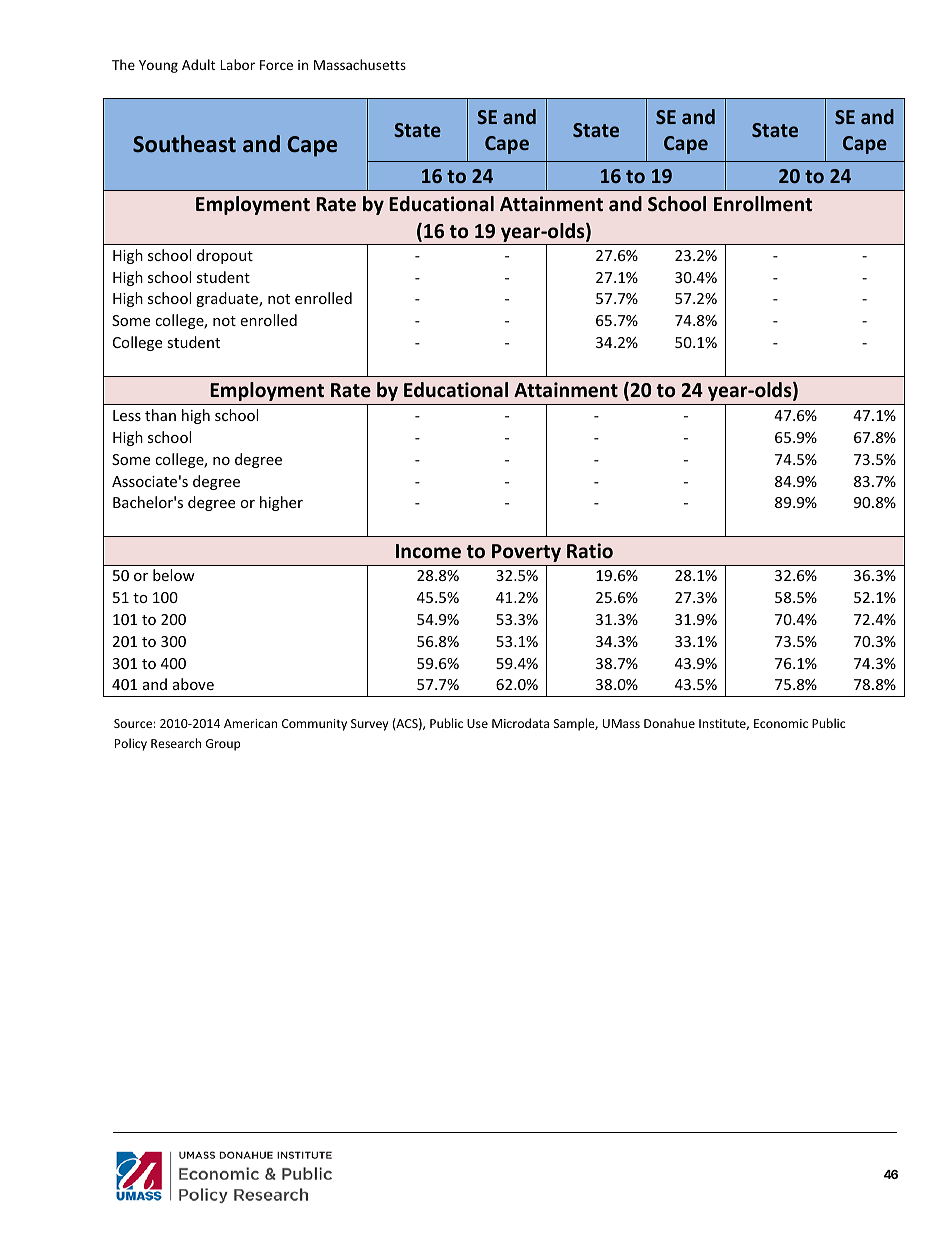  Describe the element at coordinates (360, 64) in the document. I see `Massachusetts` at that location.
